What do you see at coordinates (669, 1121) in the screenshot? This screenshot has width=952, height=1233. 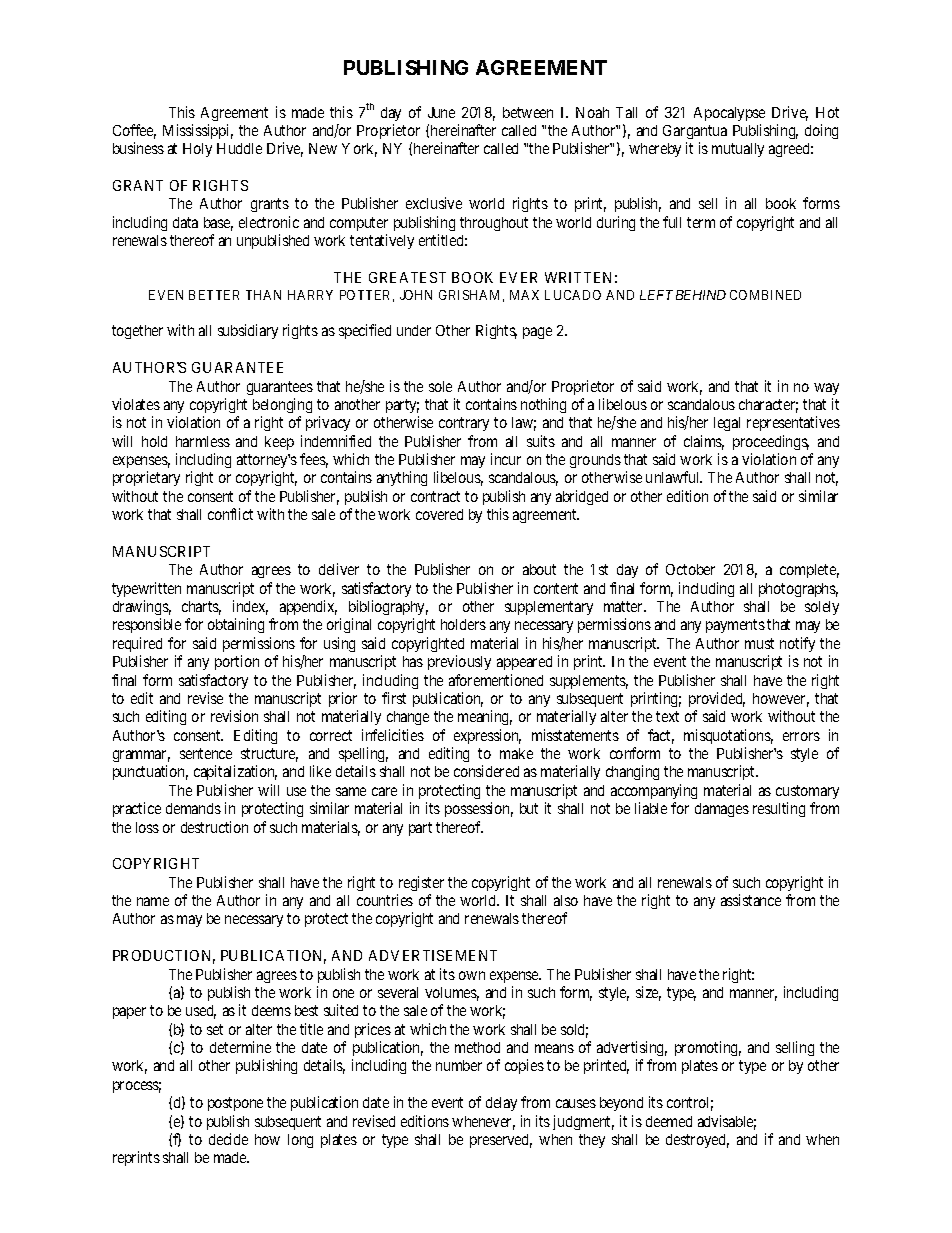 I see `deemed` at bounding box center [669, 1121].
